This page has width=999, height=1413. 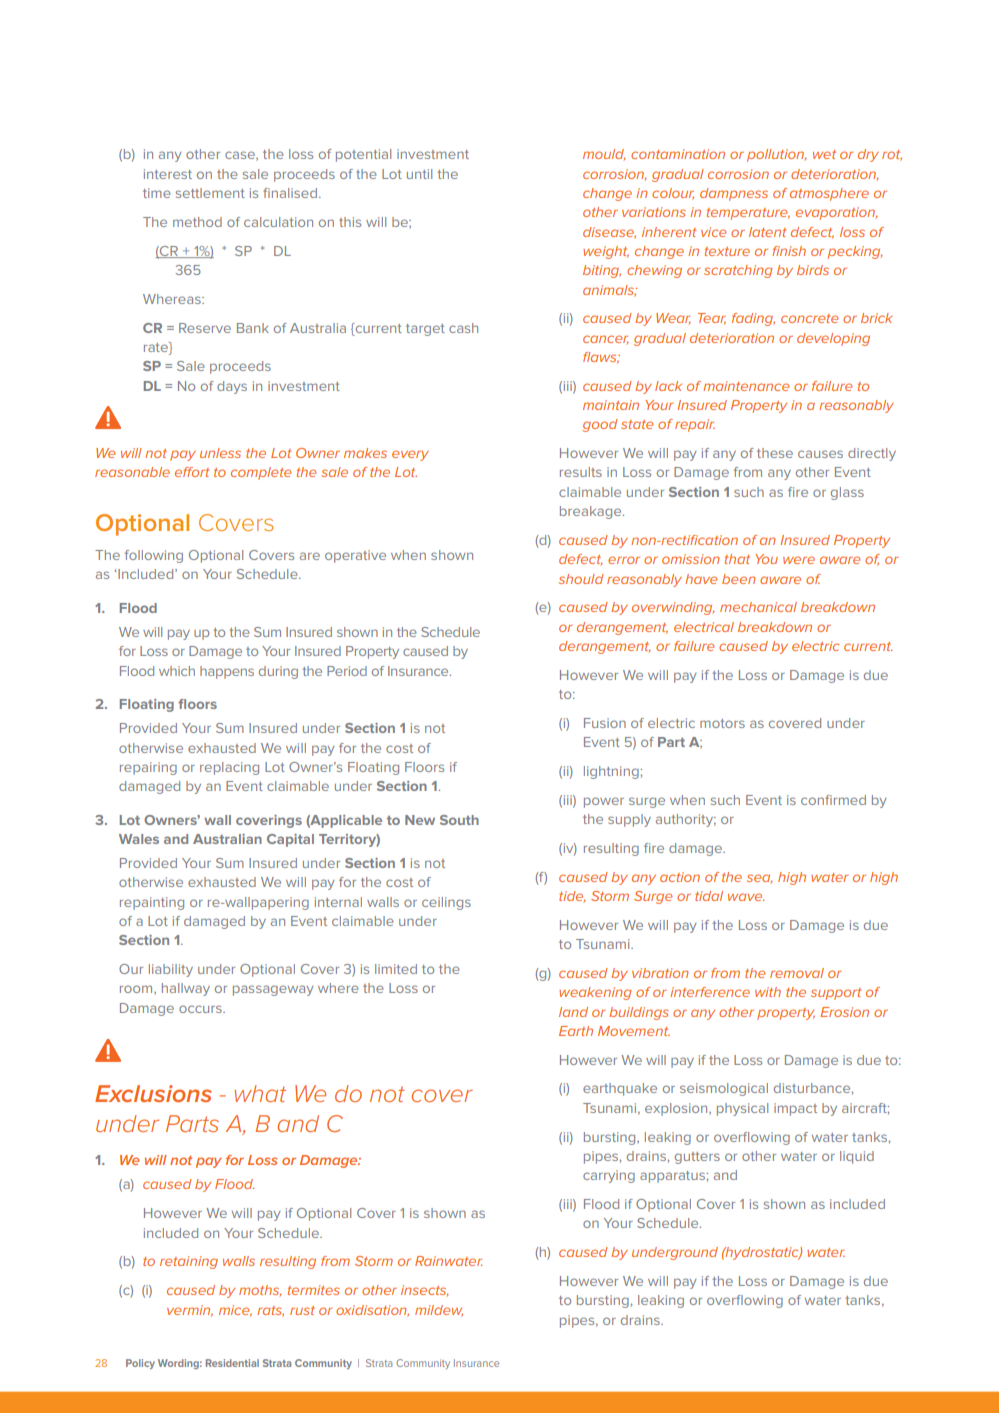 What do you see at coordinates (302, 1310) in the page?
I see `rust` at bounding box center [302, 1310].
